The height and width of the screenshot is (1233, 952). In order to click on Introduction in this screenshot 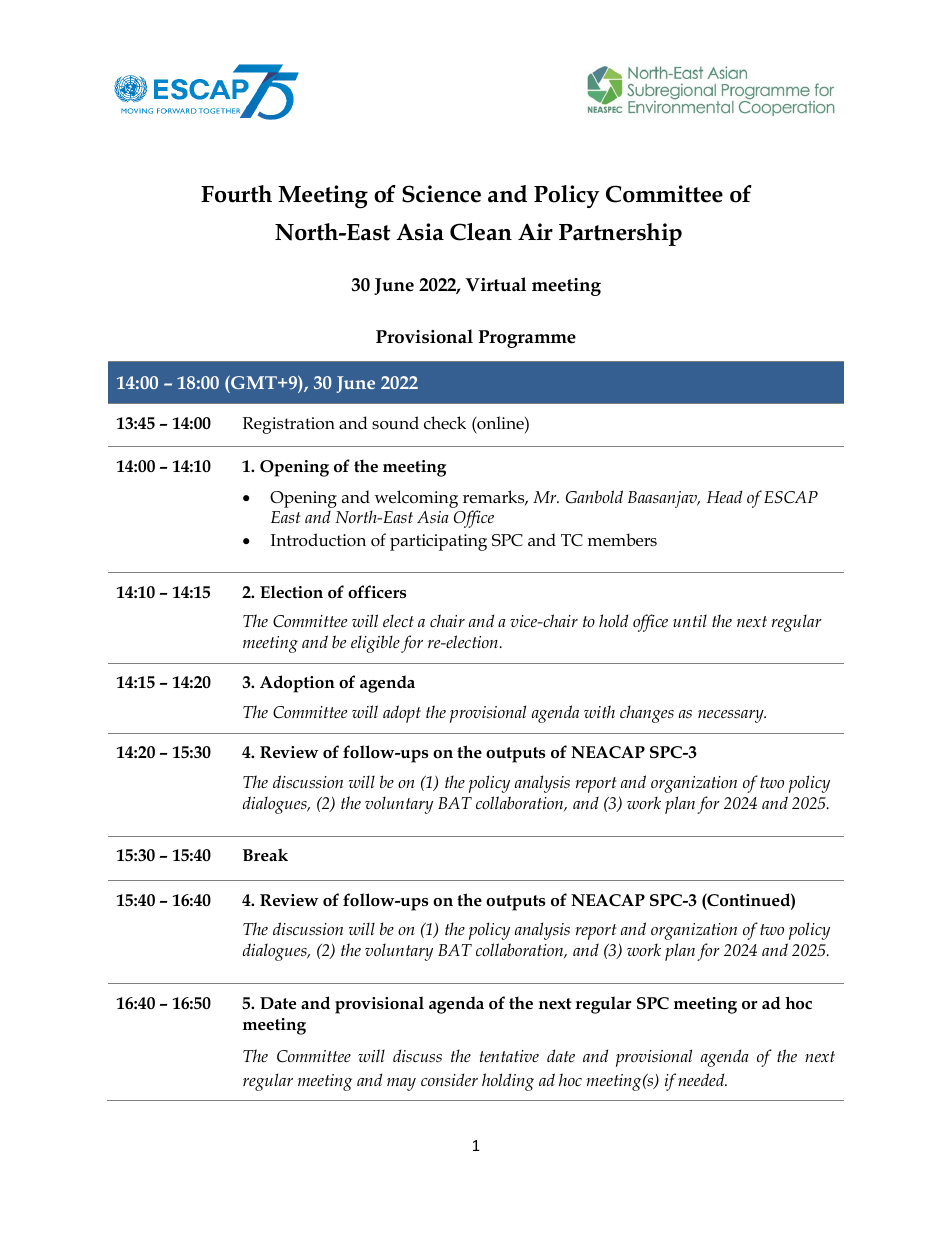, I will do `click(318, 540)`.
